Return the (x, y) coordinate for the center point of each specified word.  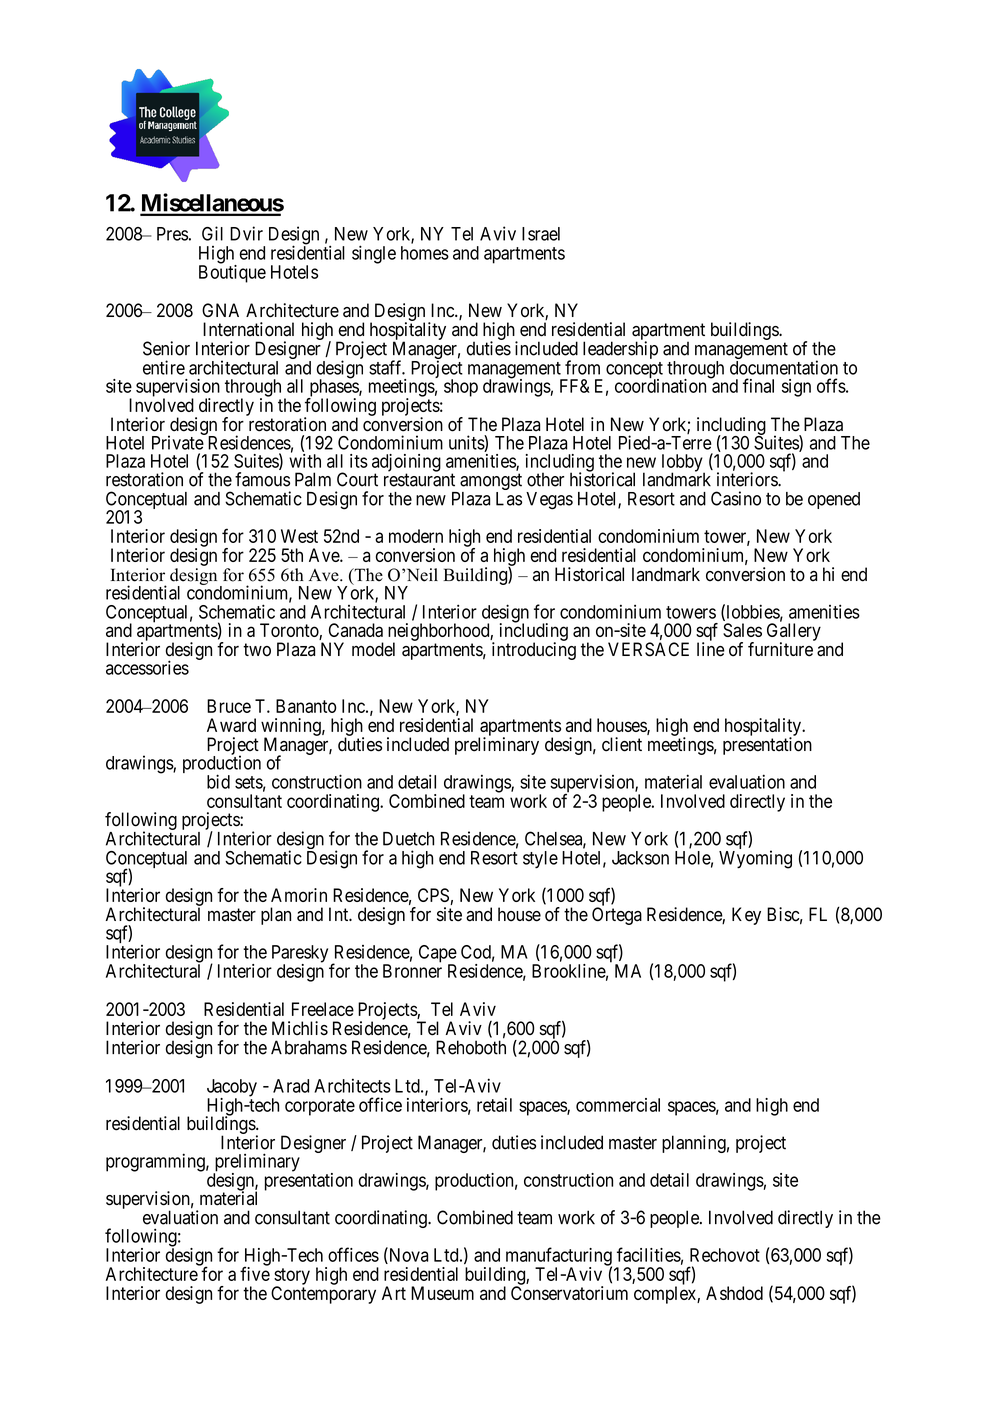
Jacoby (232, 1089)
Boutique (232, 274)
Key (746, 916)
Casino (736, 498)
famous (262, 479)
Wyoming (755, 859)
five (255, 1273)
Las (509, 499)
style (540, 860)
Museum (442, 1293)
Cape (438, 955)
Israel (541, 234)
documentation (784, 367)
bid (218, 781)
